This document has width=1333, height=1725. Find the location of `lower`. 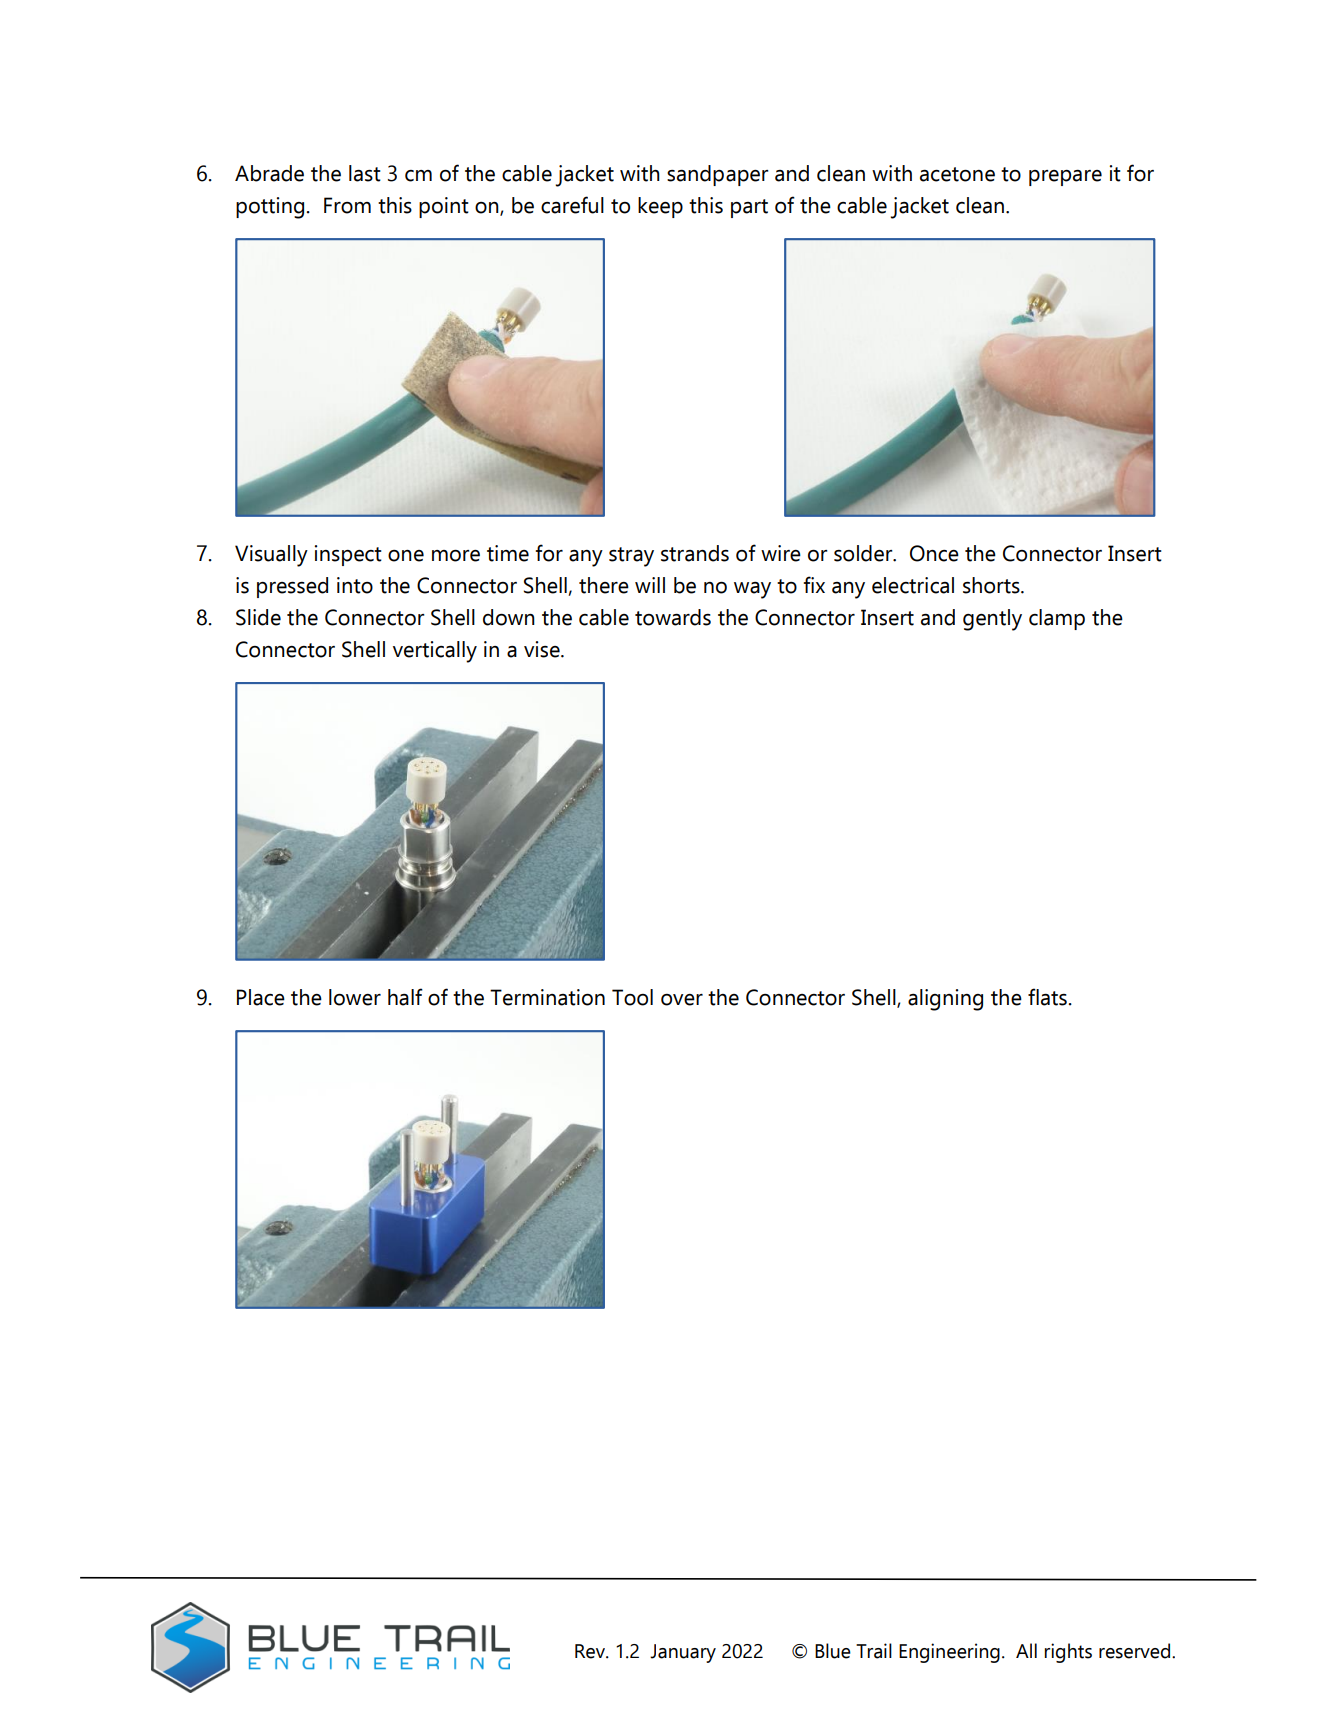

lower is located at coordinates (355, 997).
